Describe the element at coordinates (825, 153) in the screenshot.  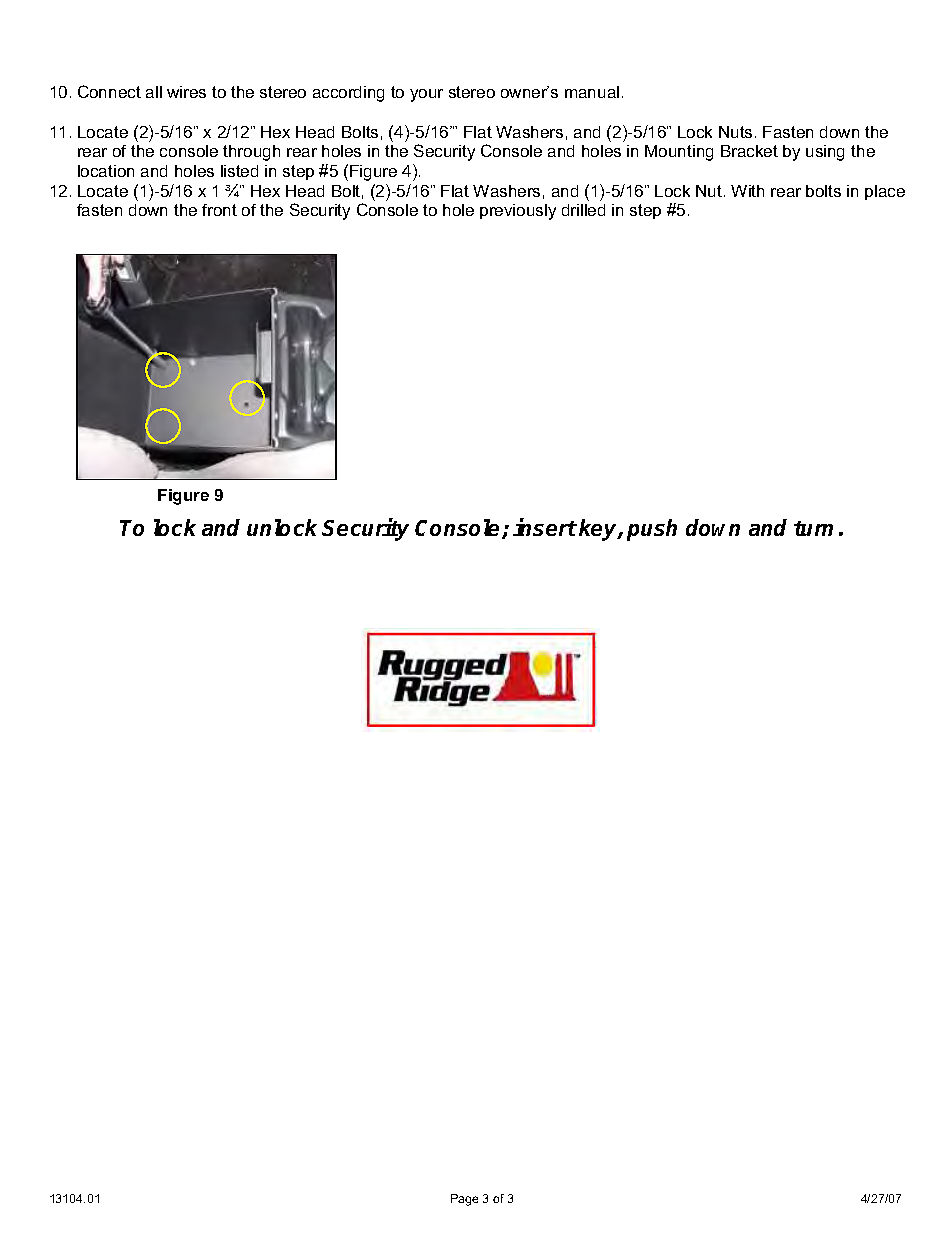
I see `using` at that location.
